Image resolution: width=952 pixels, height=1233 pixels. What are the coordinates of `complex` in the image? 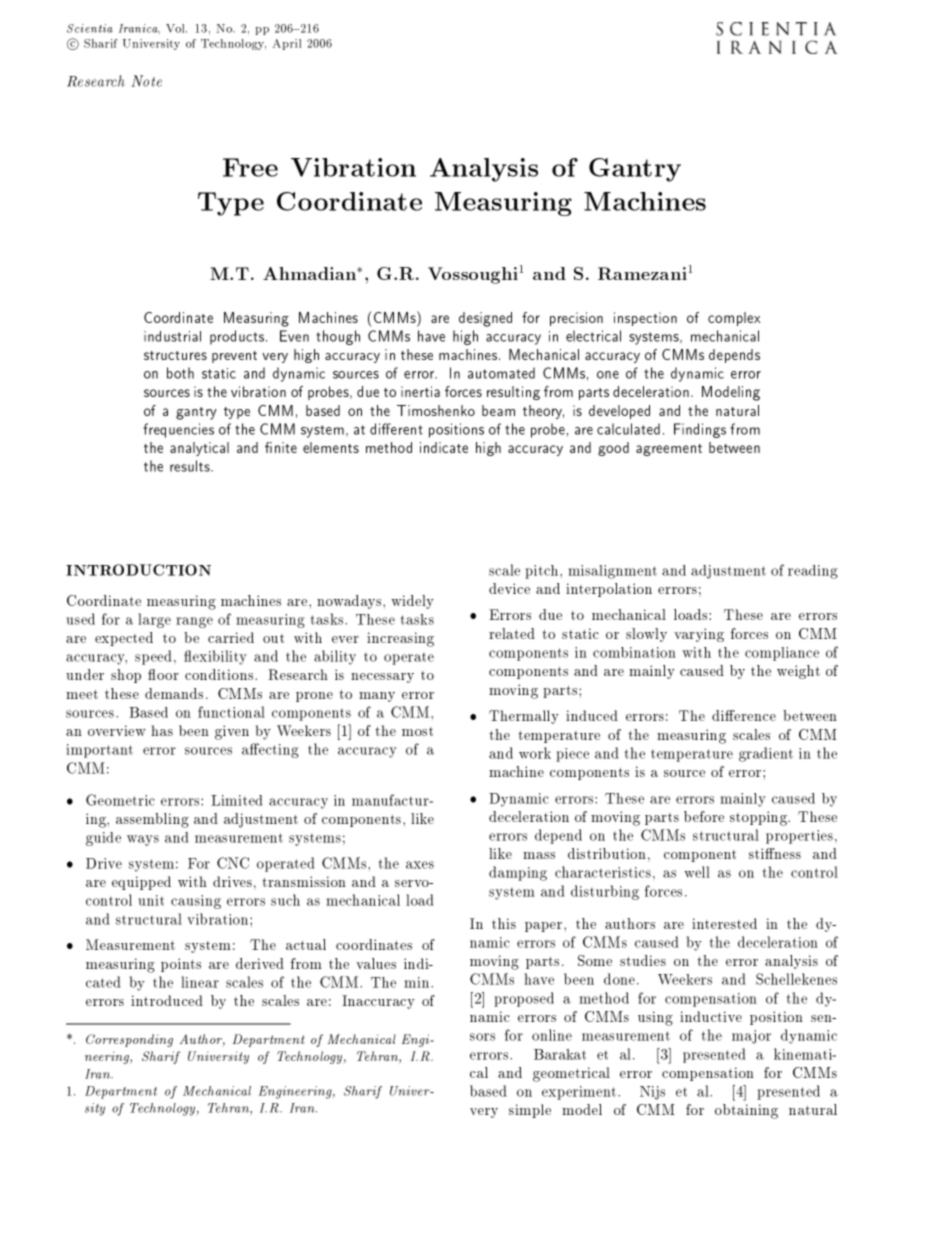 It's located at (734, 319).
